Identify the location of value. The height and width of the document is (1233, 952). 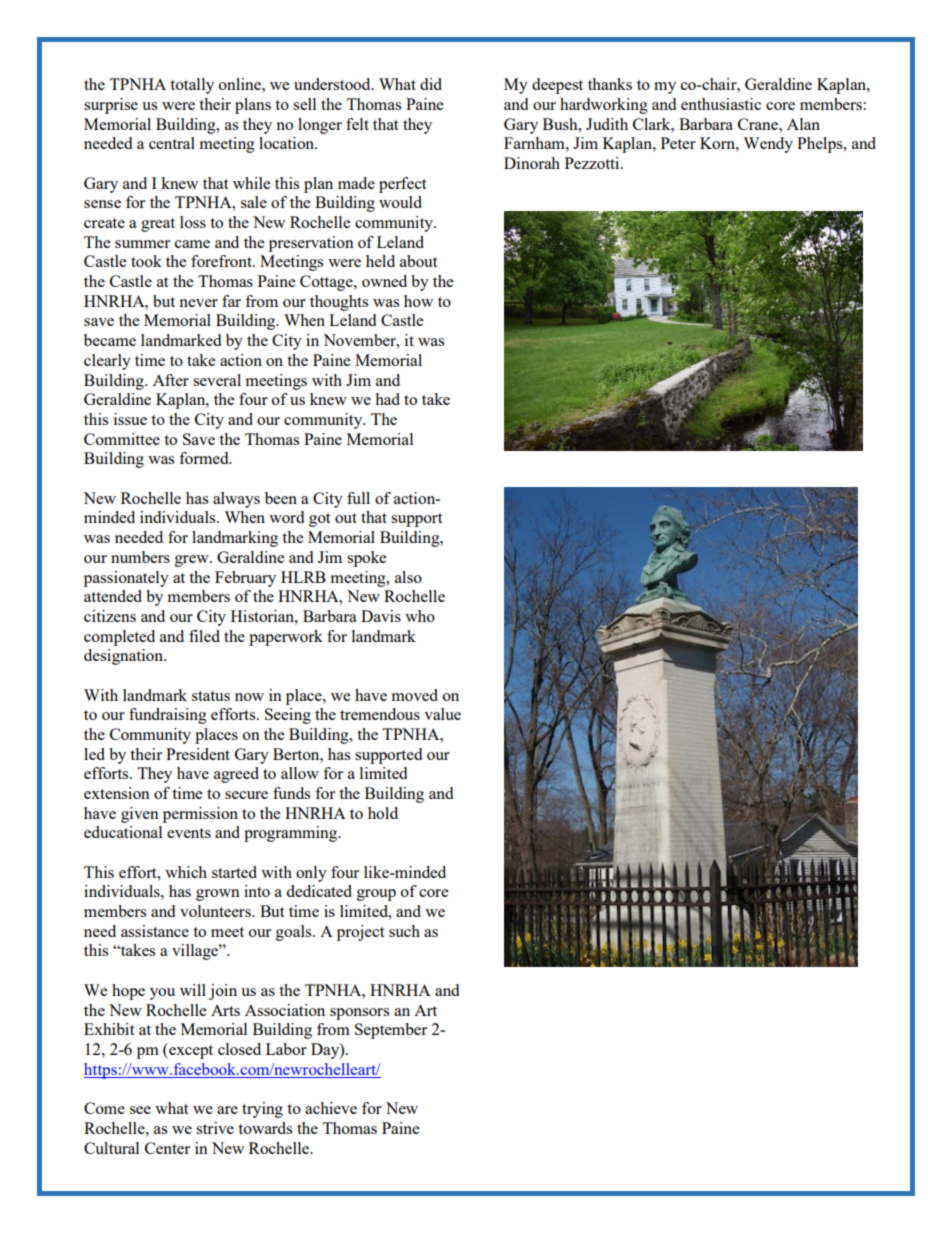
(442, 714).
